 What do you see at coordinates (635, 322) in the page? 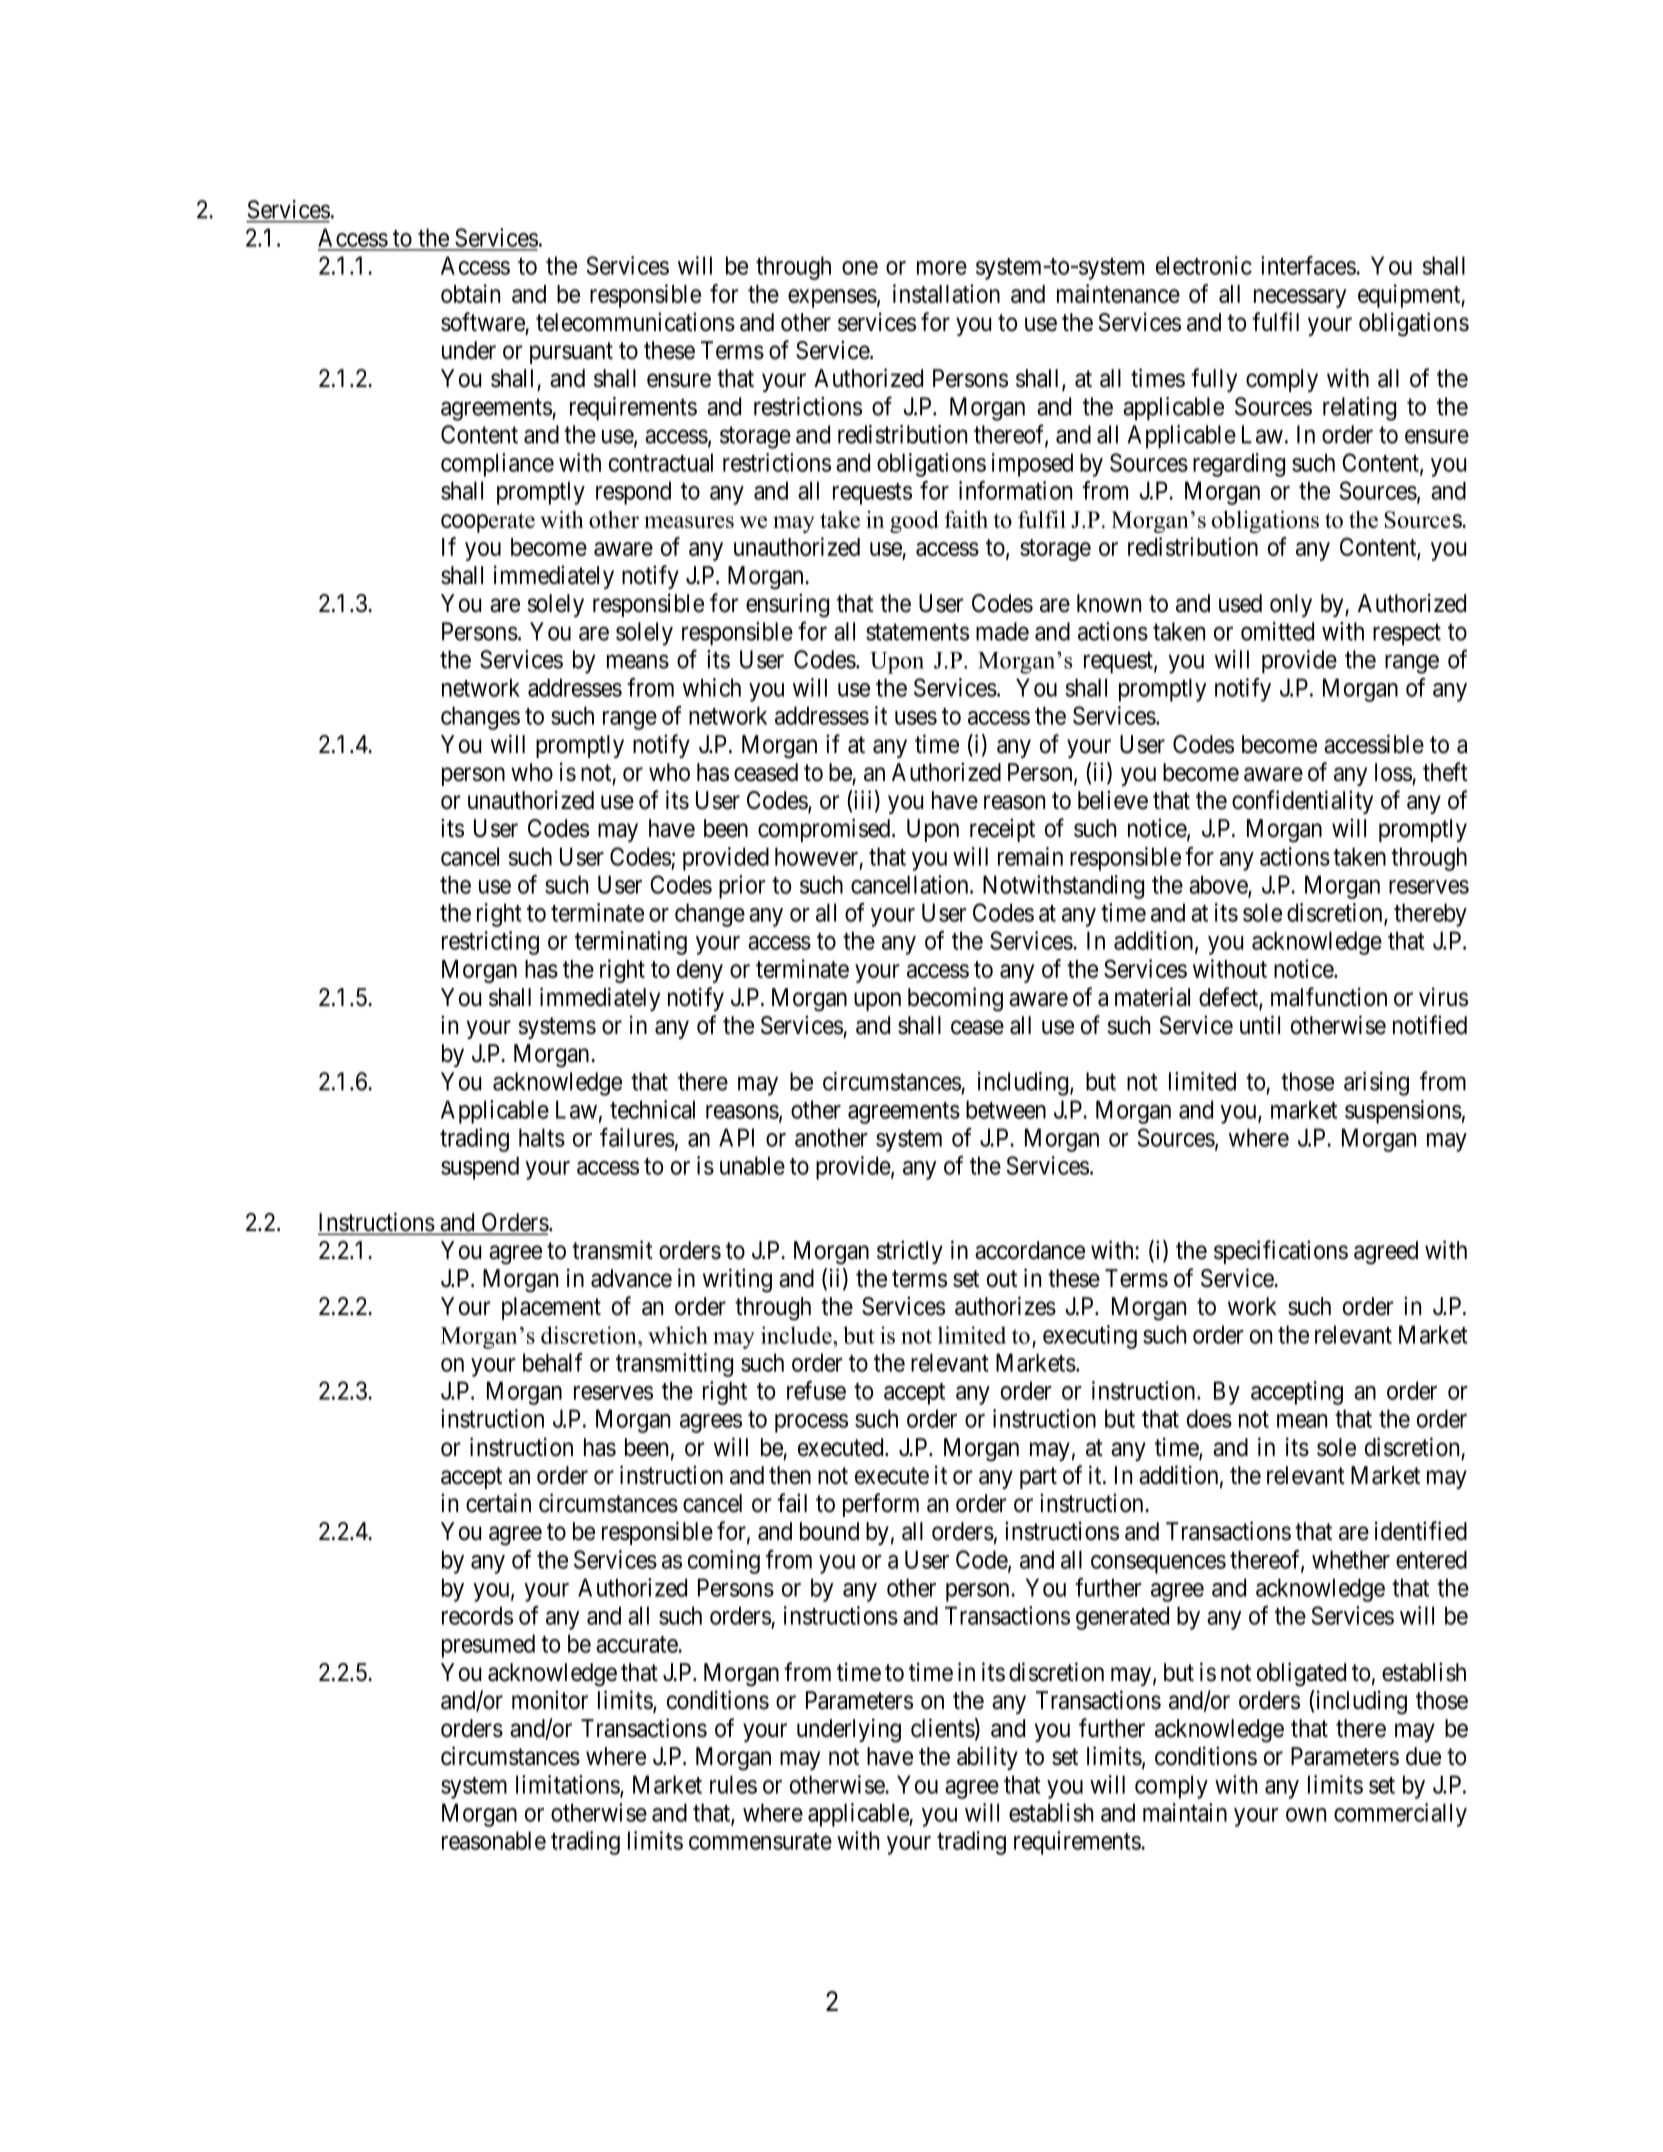
I see `telecommunications` at bounding box center [635, 322].
